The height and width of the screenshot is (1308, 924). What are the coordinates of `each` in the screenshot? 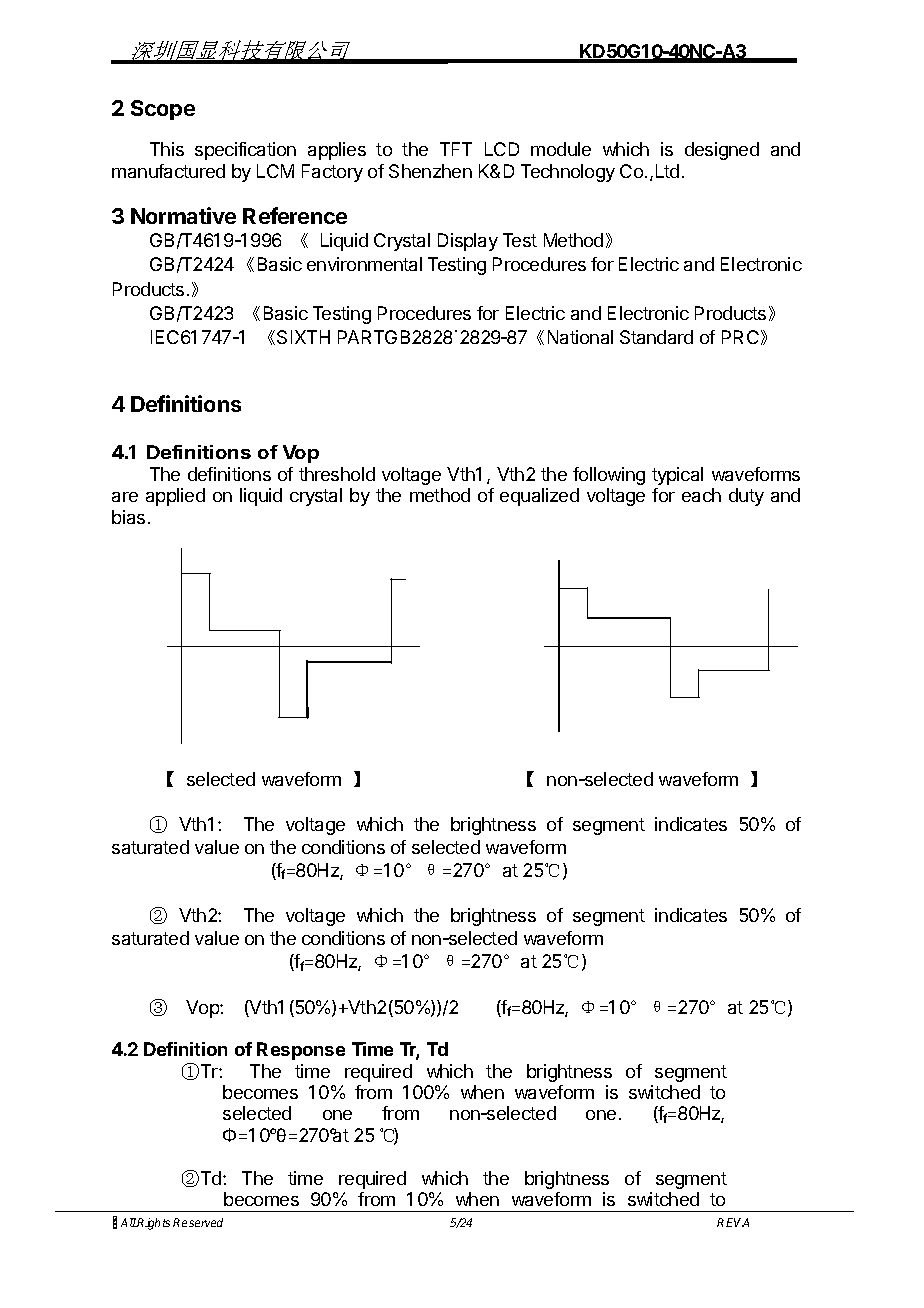 It's located at (701, 495).
